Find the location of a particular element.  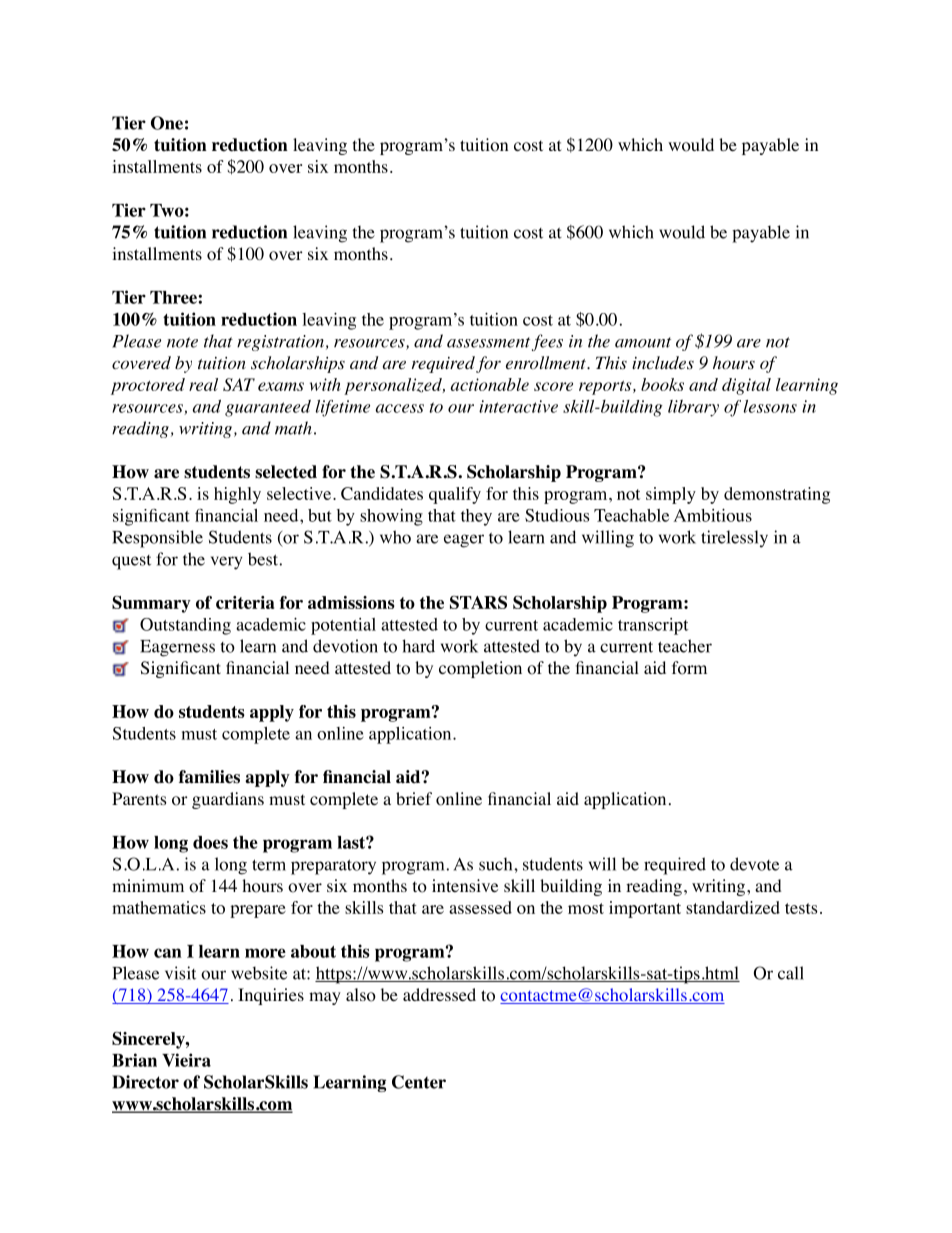

call is located at coordinates (791, 973).
